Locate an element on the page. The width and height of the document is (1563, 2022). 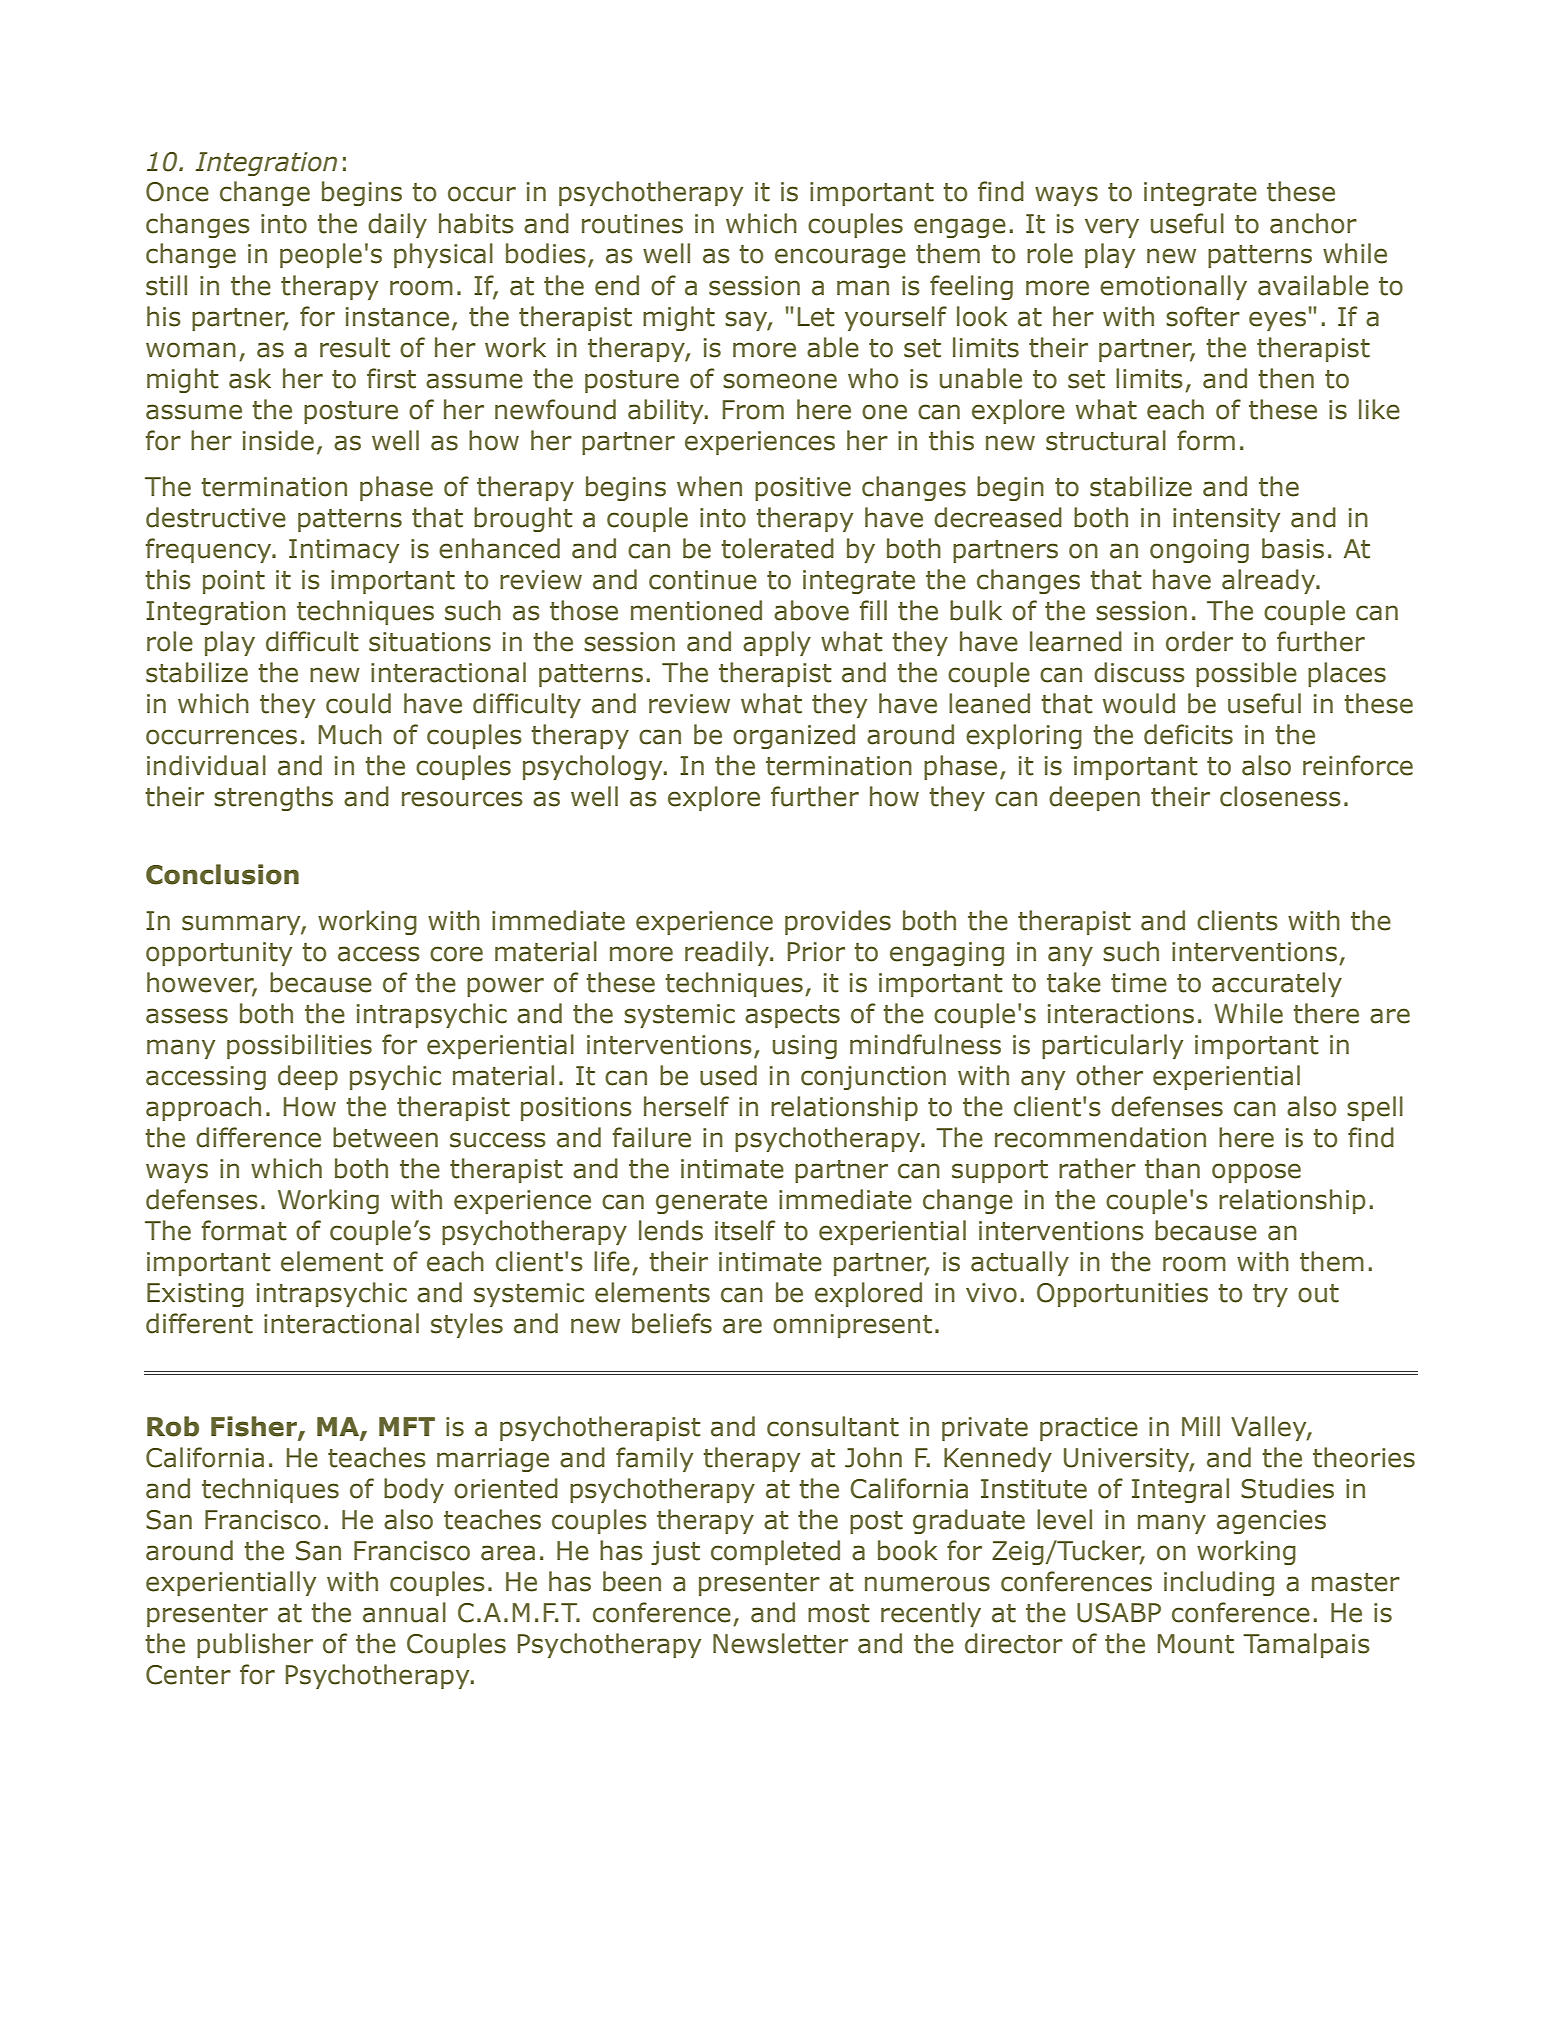
organized is located at coordinates (794, 736).
